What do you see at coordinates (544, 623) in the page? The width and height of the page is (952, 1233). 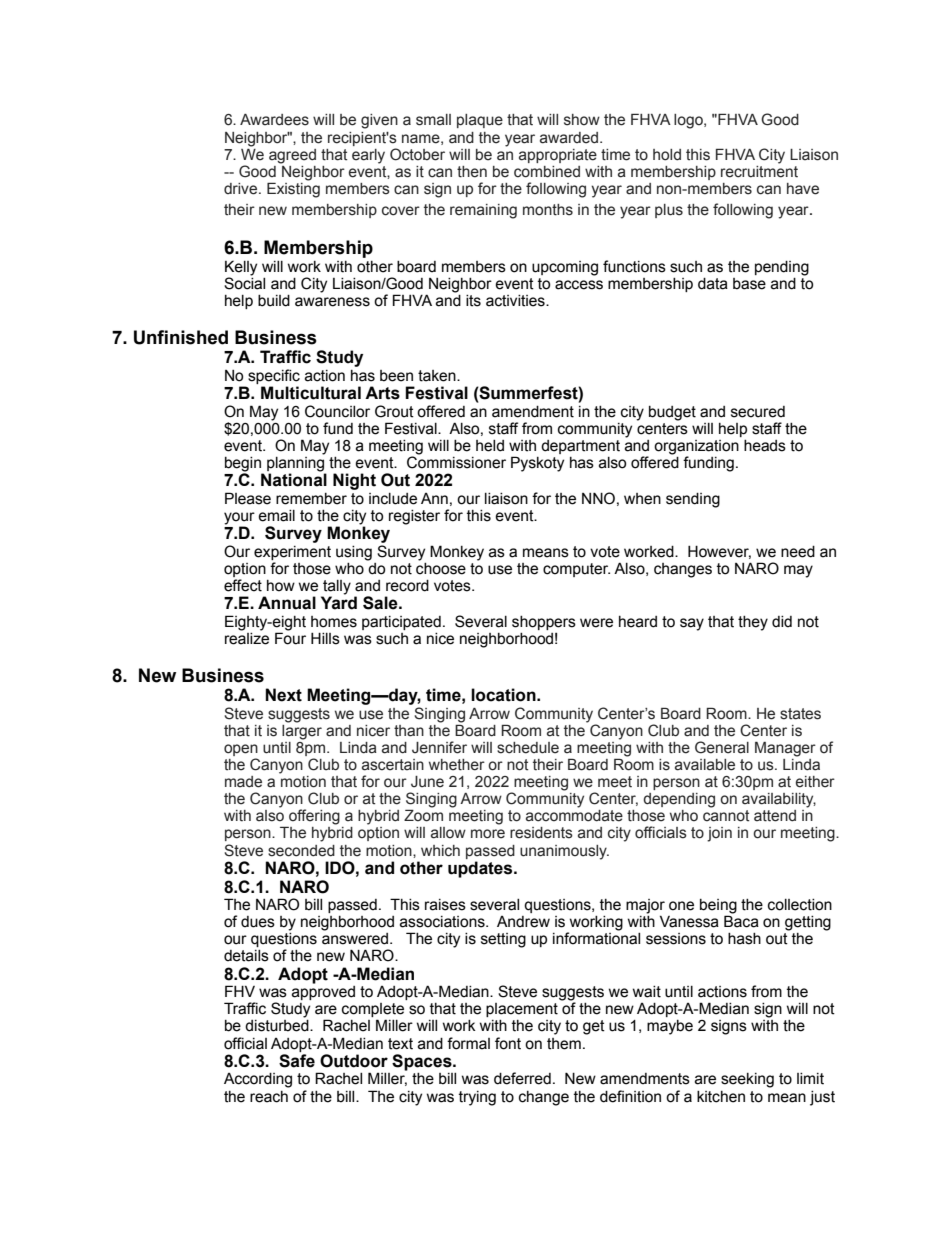 I see `shoppers` at bounding box center [544, 623].
